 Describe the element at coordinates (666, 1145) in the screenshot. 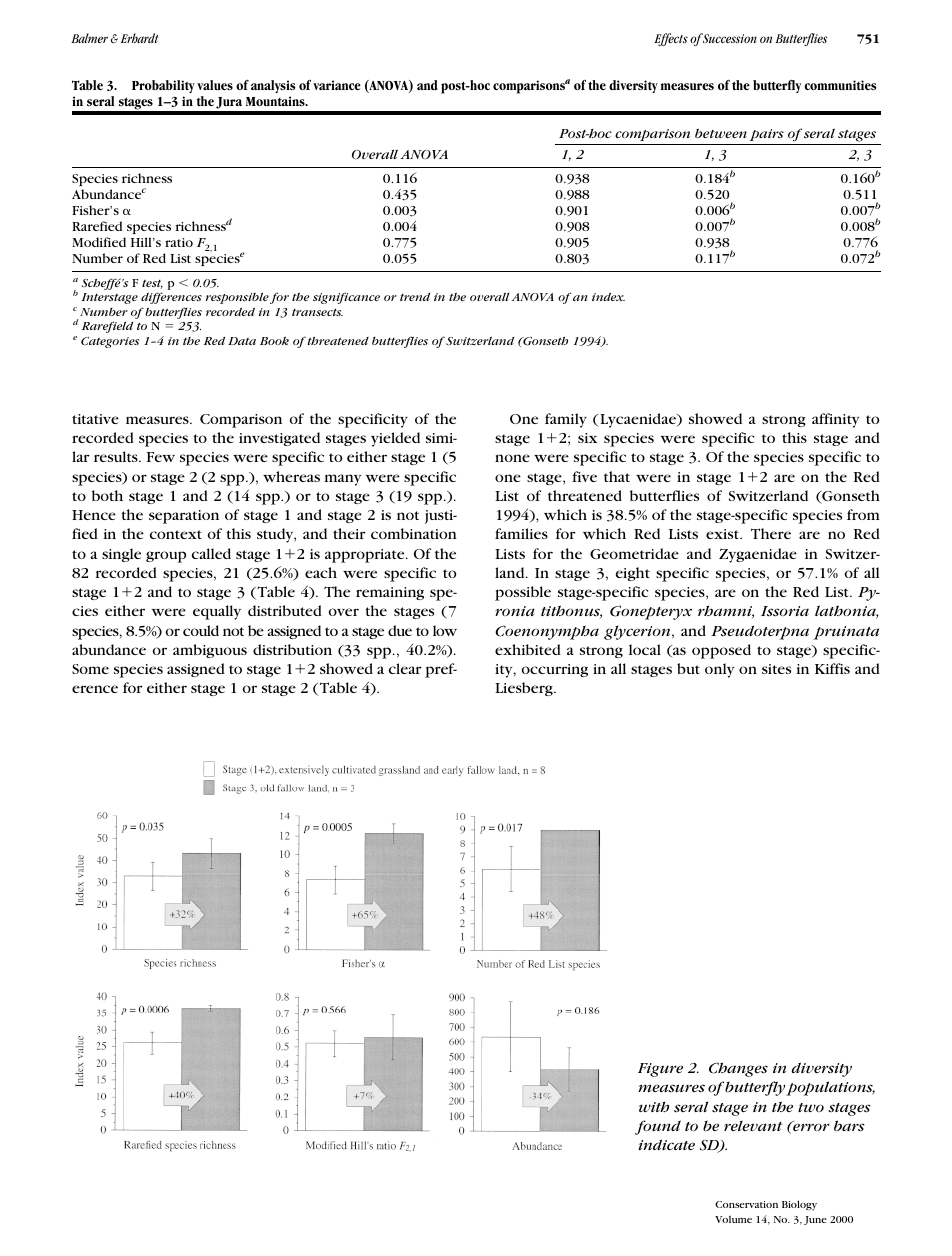

I see `indicate` at that location.
